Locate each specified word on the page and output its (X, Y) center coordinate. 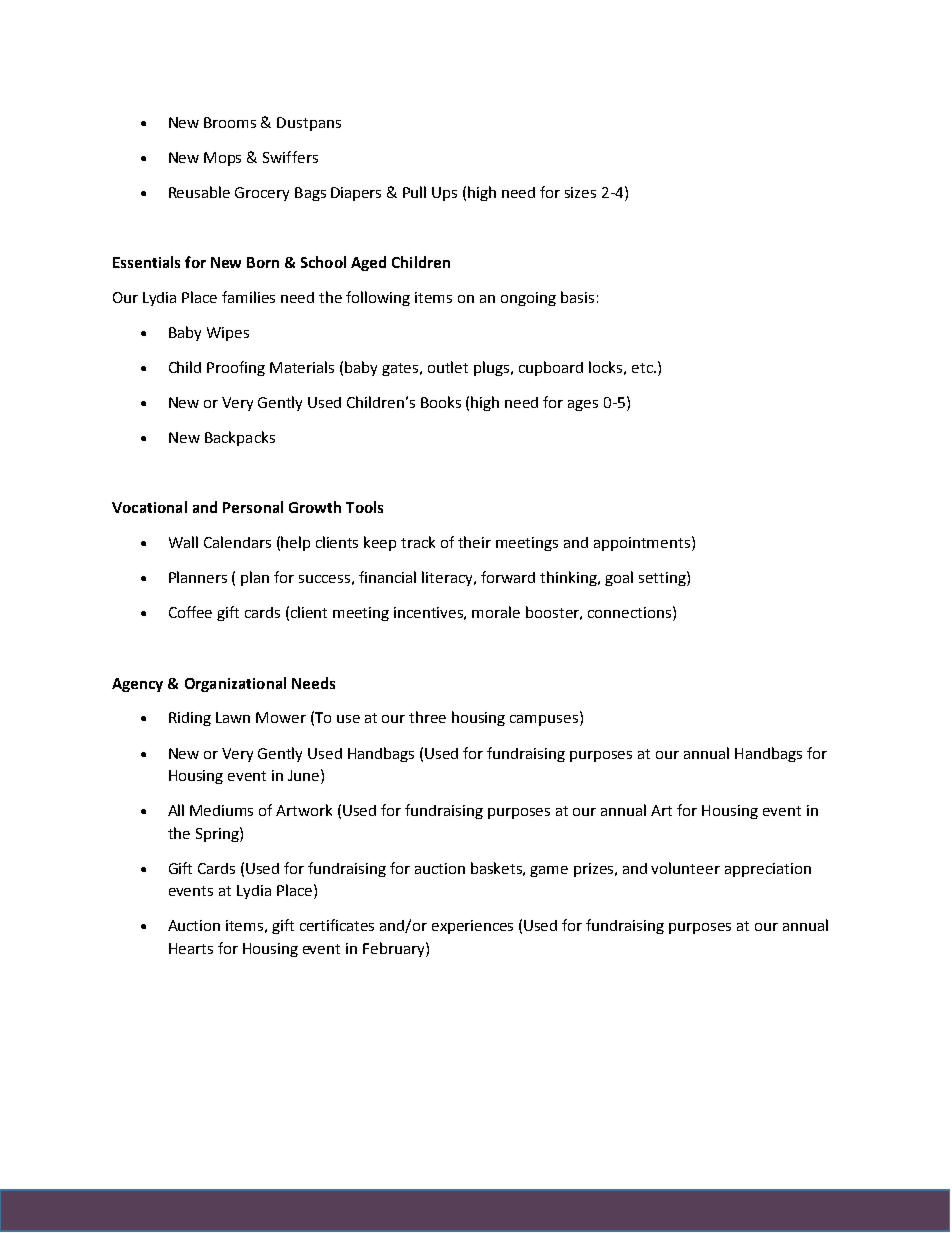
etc (643, 368)
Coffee (190, 612)
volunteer (685, 868)
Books (441, 402)
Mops (222, 159)
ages (583, 405)
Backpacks (240, 438)
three (427, 717)
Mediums (221, 810)
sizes (580, 192)
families (248, 297)
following (378, 298)
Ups (444, 194)
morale (496, 612)
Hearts (191, 948)
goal (619, 578)
